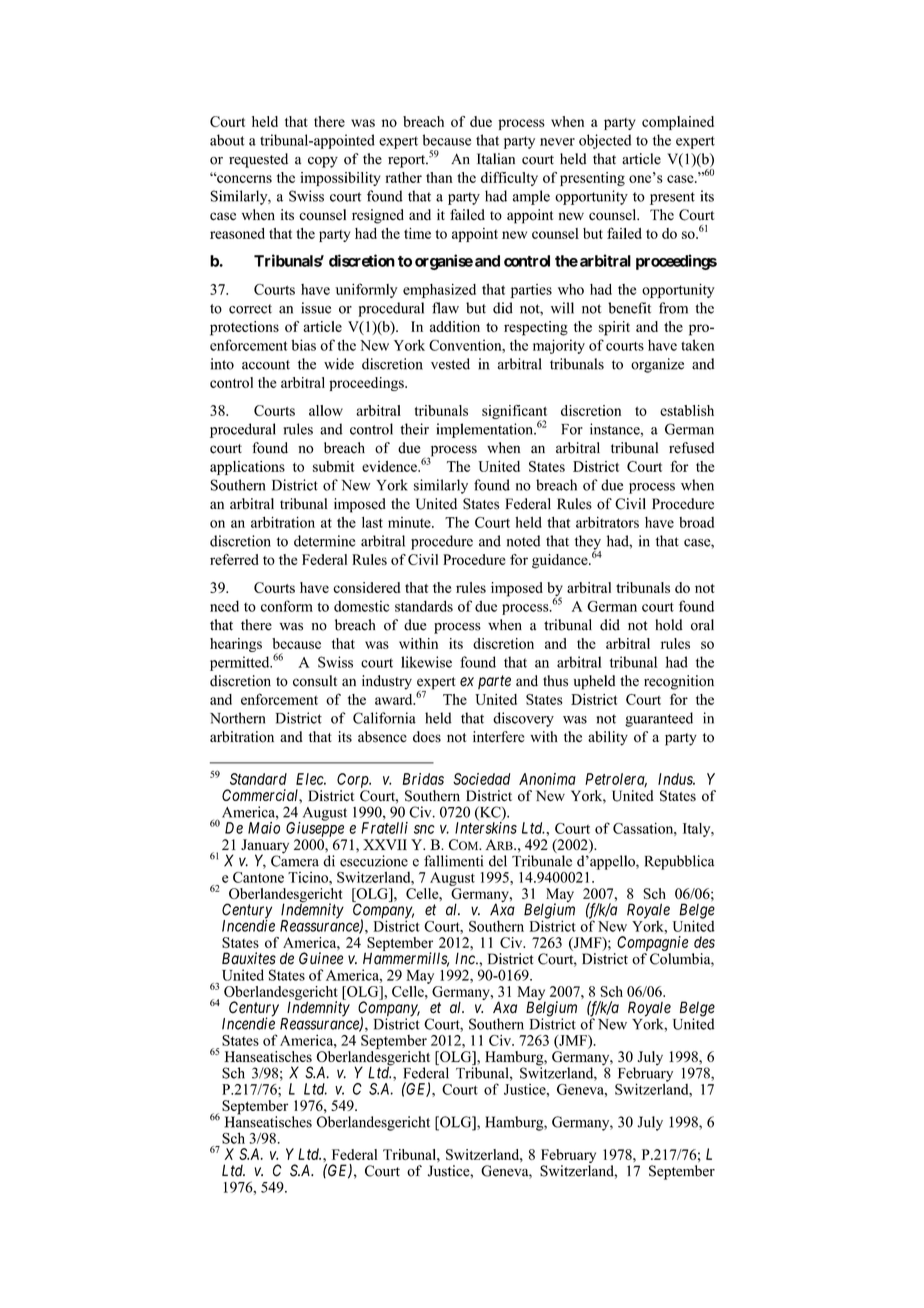 The height and width of the document is (1308, 924). What do you see at coordinates (607, 522) in the document?
I see `arbitrators` at bounding box center [607, 522].
